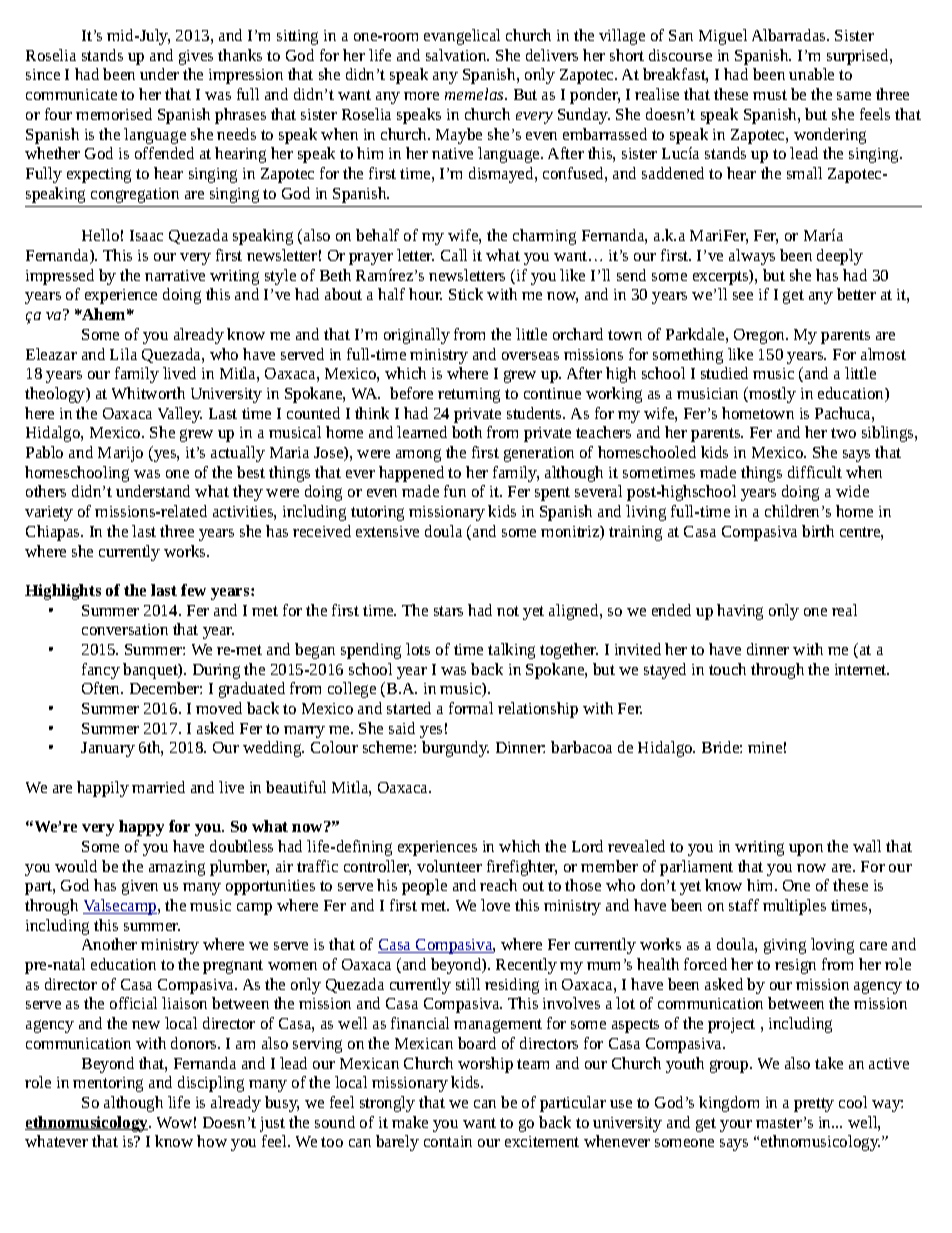 This page has width=952, height=1233. I want to click on salvation, so click(457, 55).
